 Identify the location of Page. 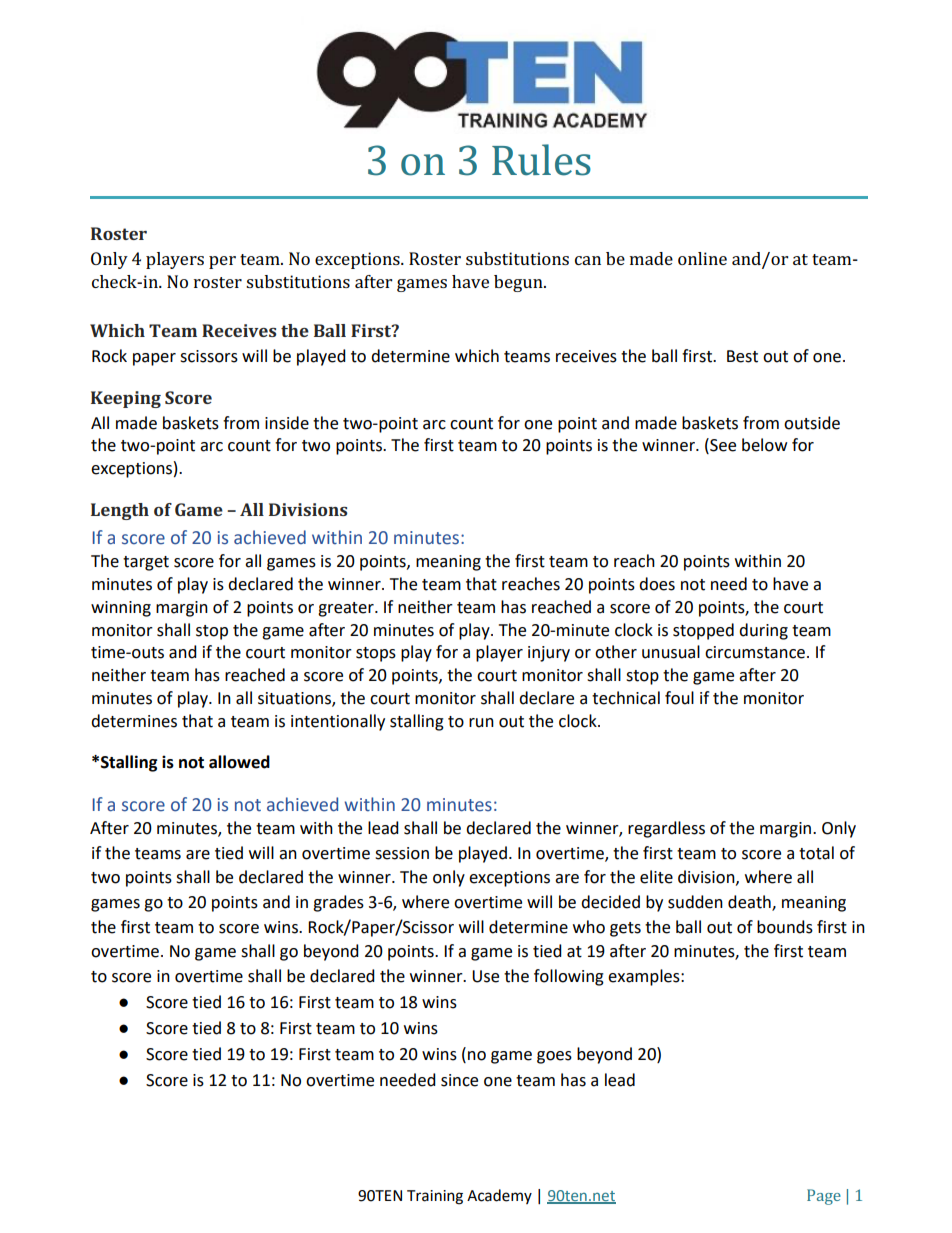
(824, 1197).
